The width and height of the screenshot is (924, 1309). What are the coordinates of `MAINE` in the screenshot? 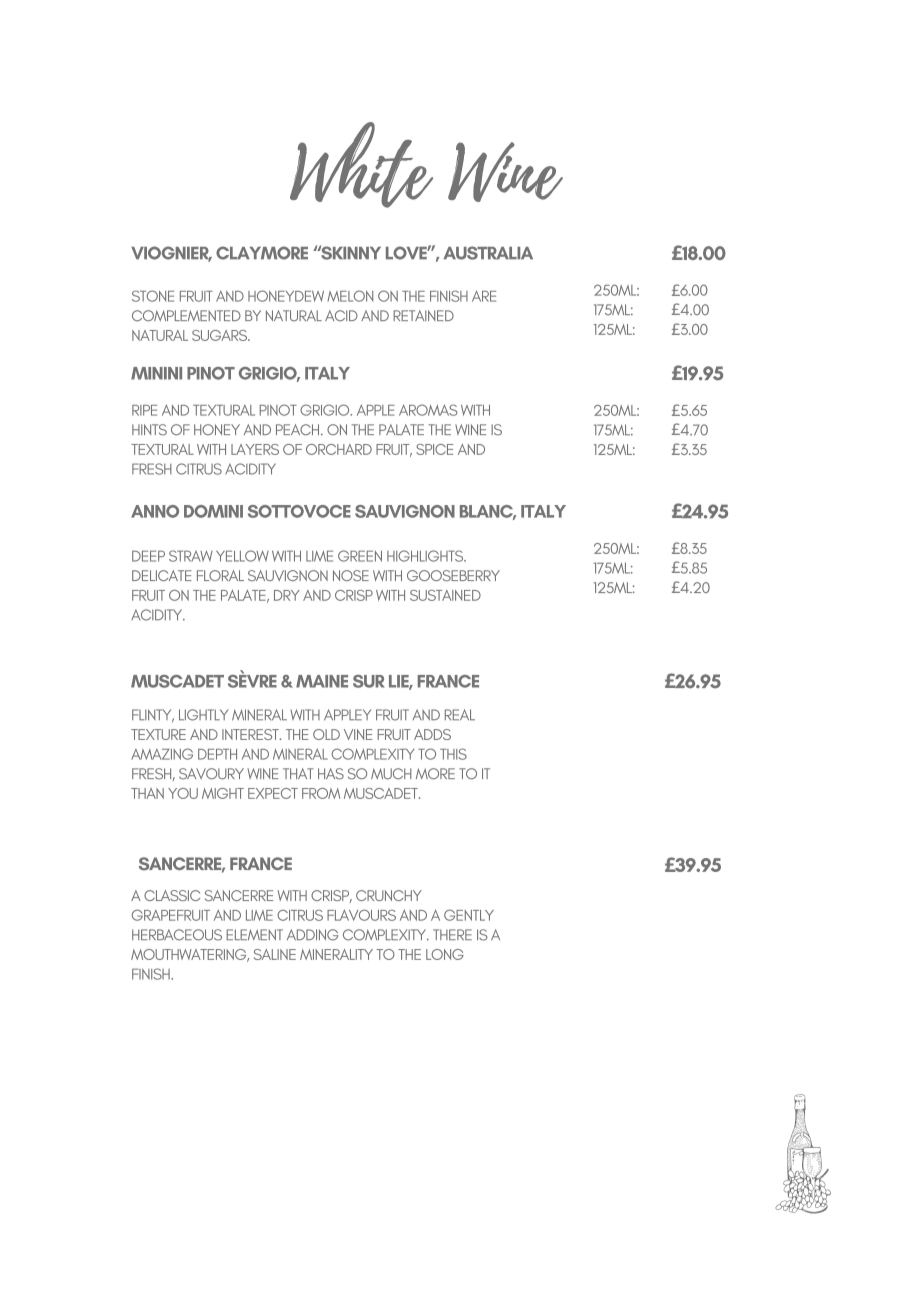 It's located at (322, 681).
